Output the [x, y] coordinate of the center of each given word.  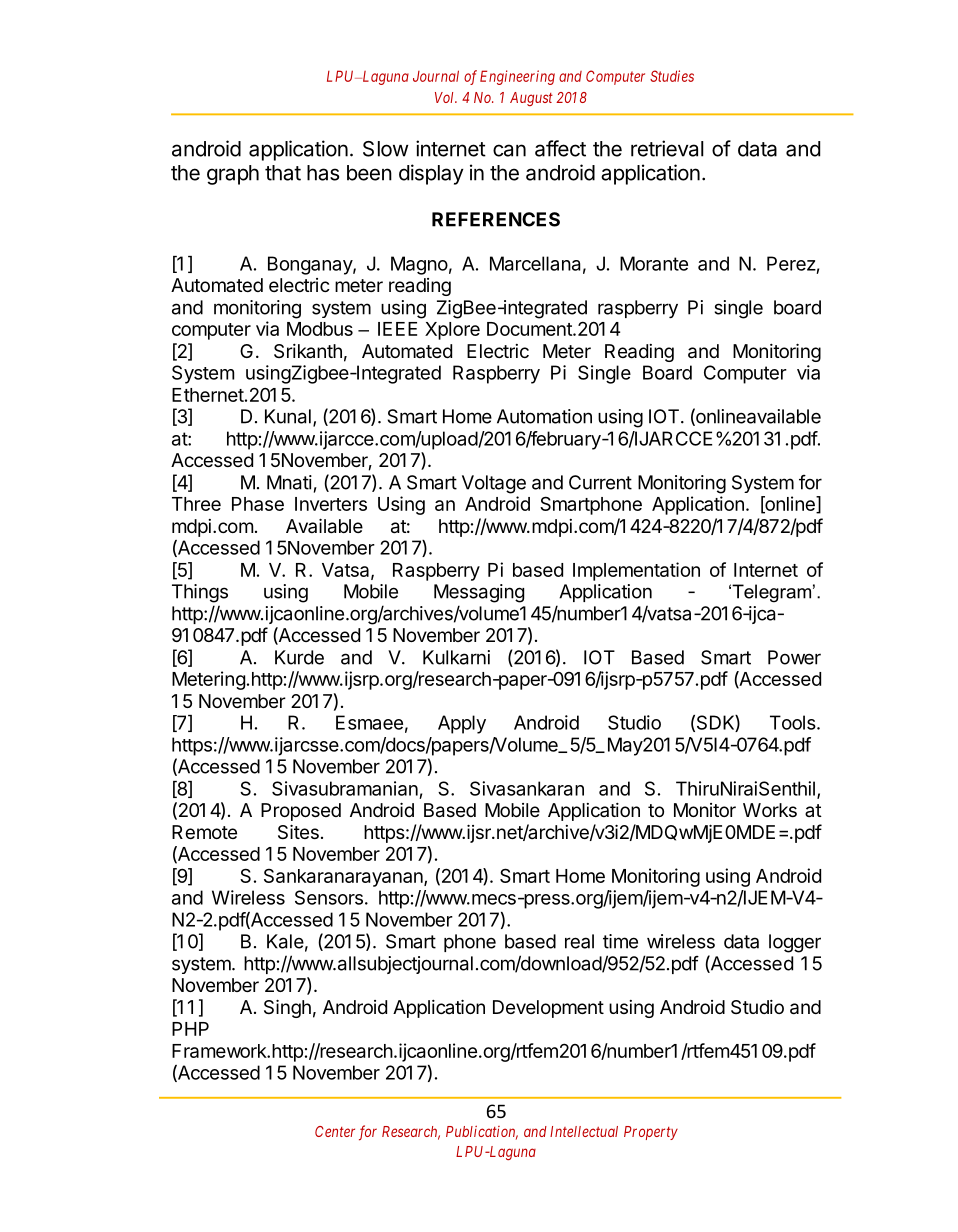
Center [335, 1131]
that [283, 173]
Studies [672, 76]
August [531, 99]
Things [200, 593]
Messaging [479, 593]
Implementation [636, 571]
